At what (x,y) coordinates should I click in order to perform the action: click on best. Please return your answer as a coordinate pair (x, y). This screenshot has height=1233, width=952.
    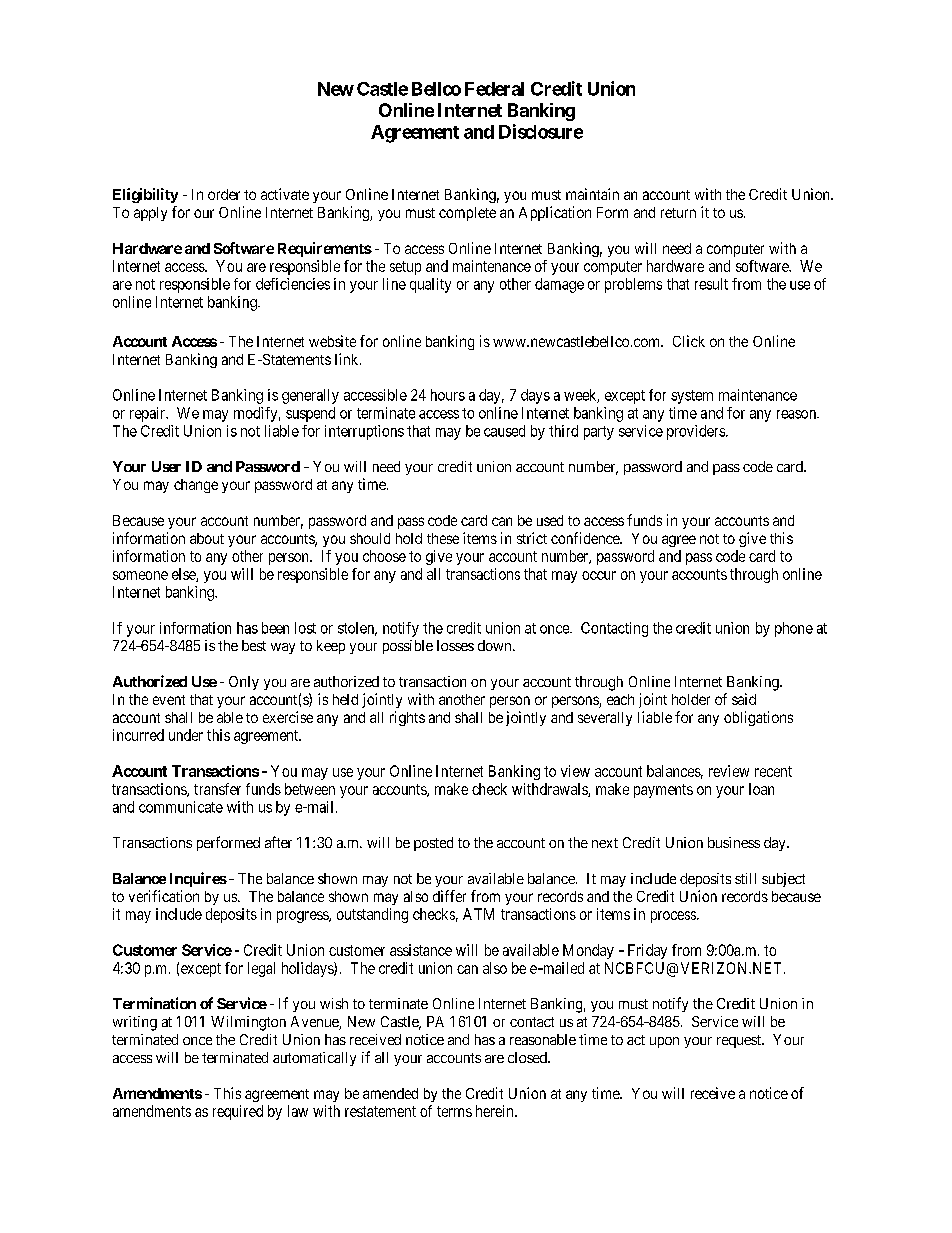
    Looking at the image, I should click on (254, 645).
